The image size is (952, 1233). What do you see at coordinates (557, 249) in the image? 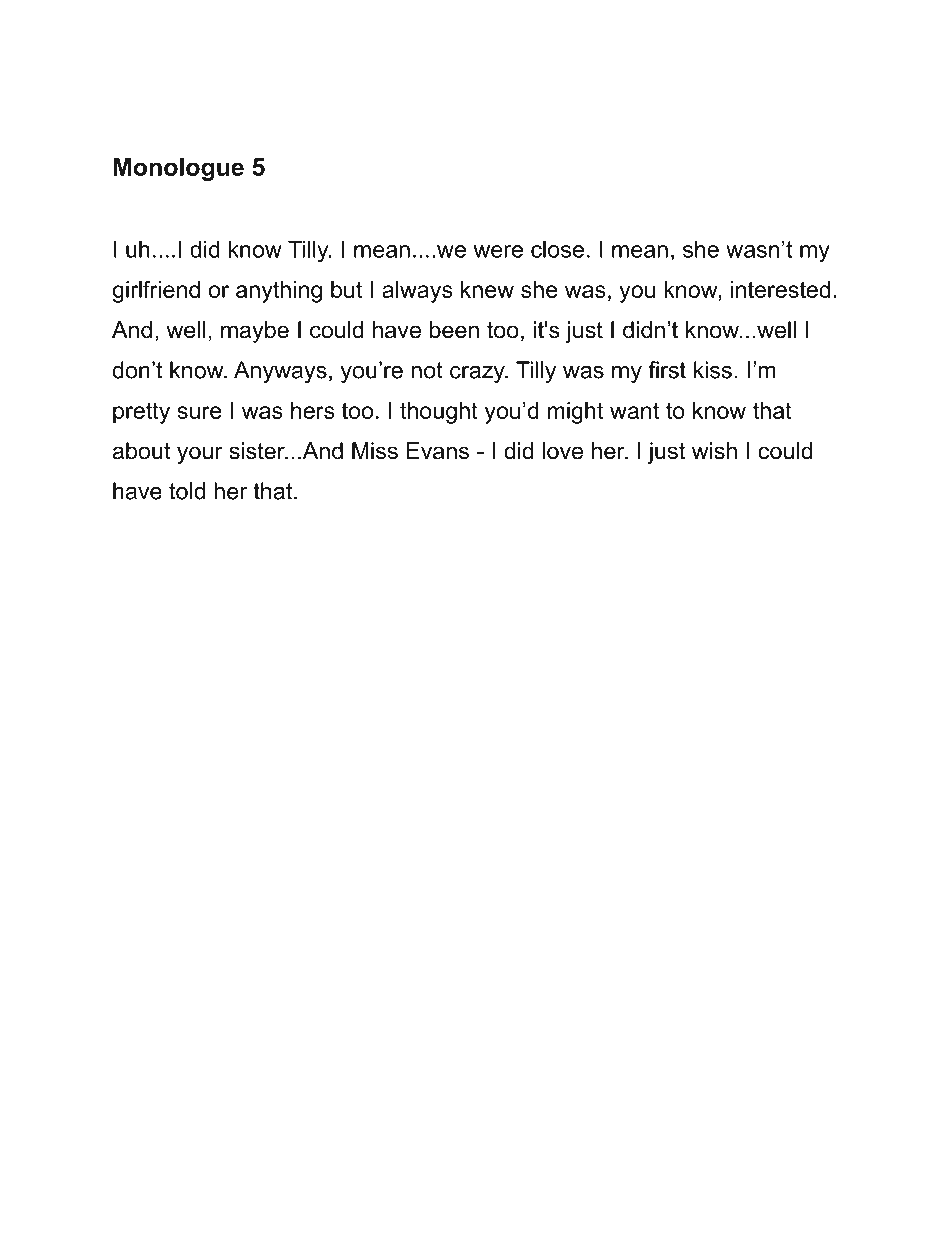
I see `close` at bounding box center [557, 249].
